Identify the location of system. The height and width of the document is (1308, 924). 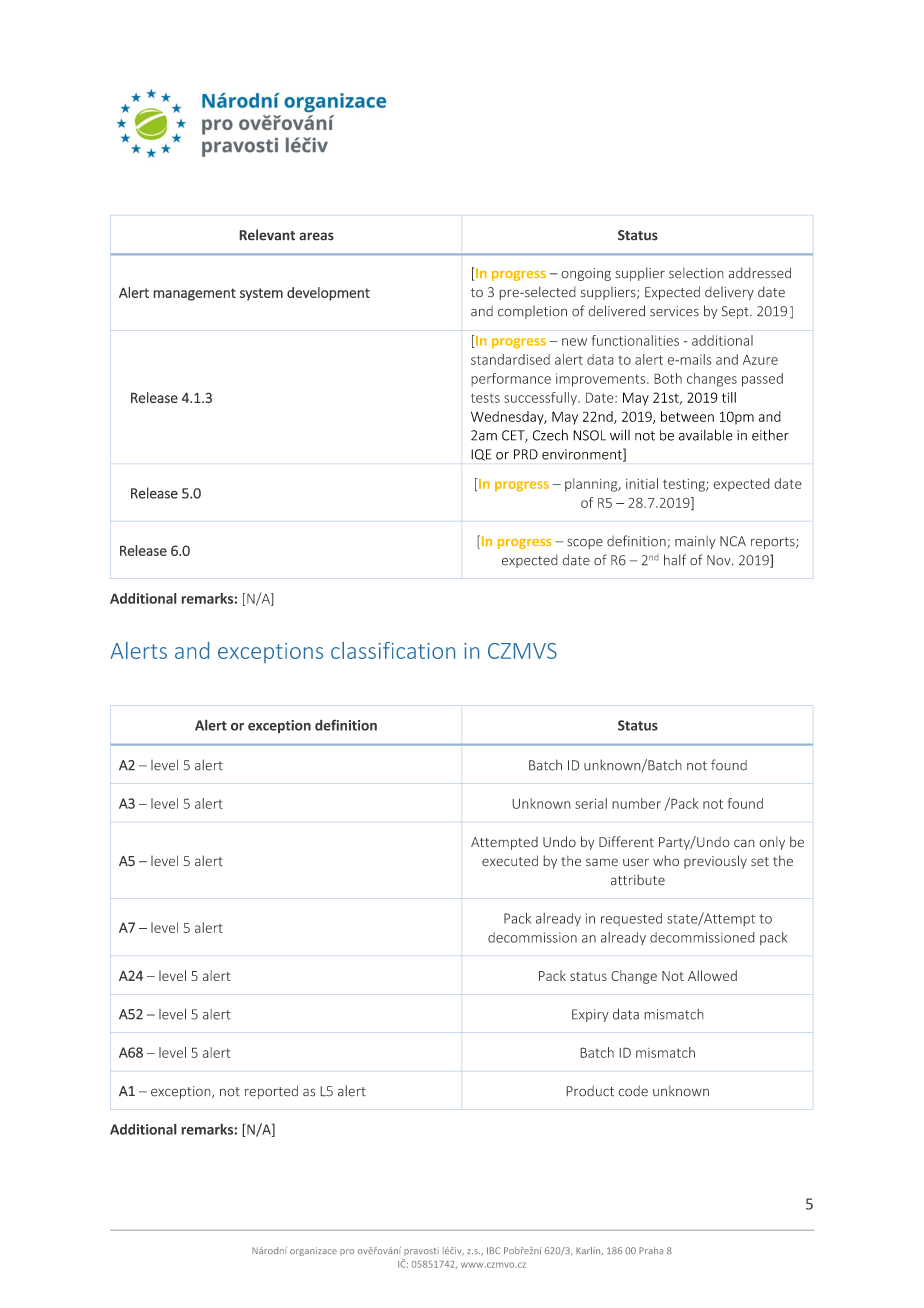
(261, 294).
